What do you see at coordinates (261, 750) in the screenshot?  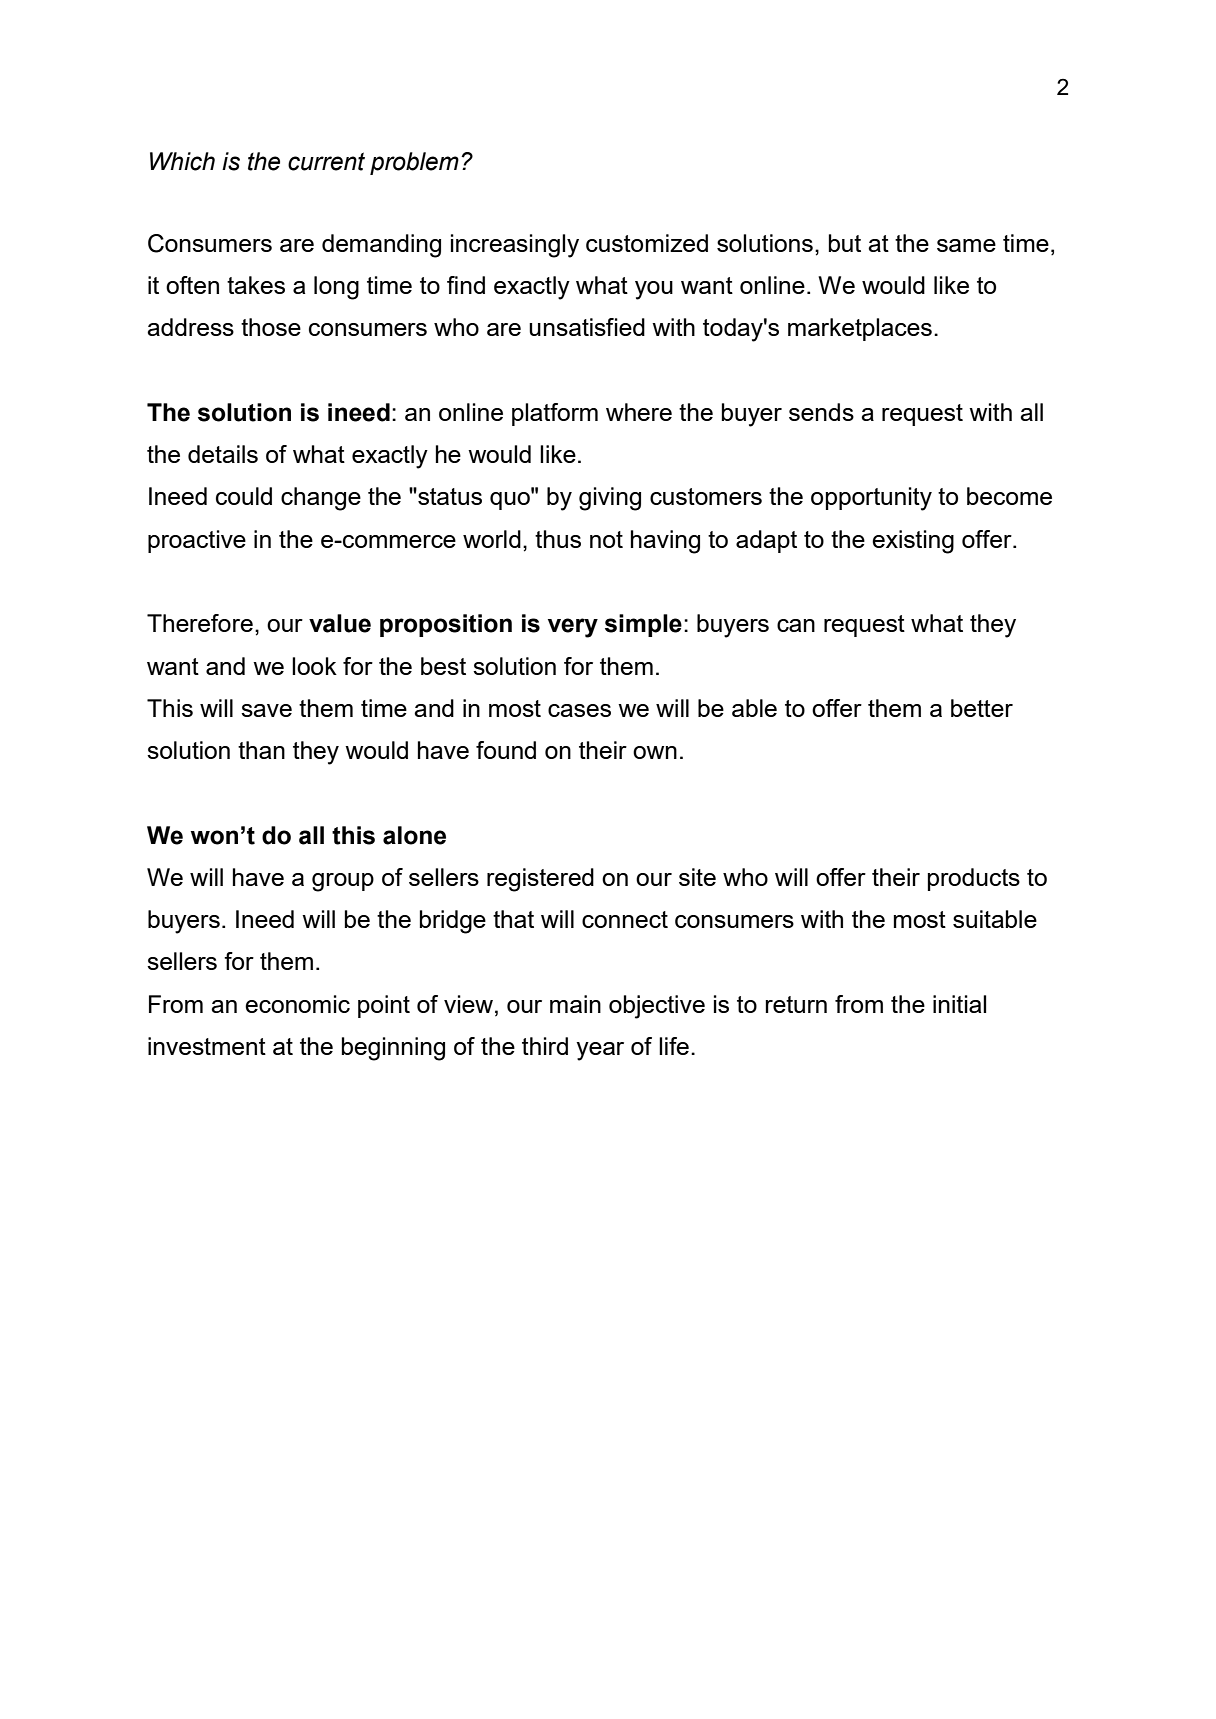 I see `than` at bounding box center [261, 750].
